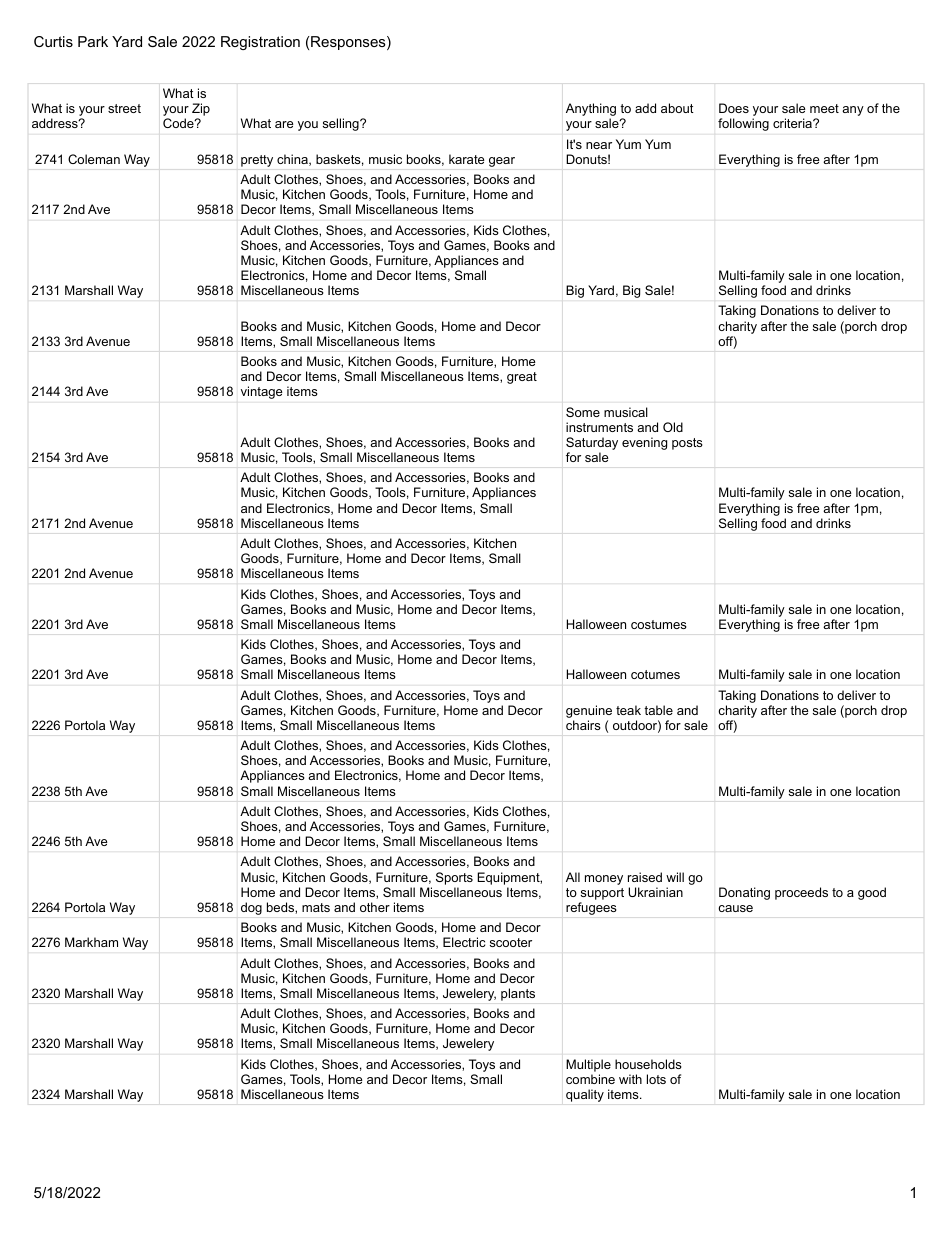 Image resolution: width=952 pixels, height=1233 pixels. What do you see at coordinates (262, 392) in the screenshot?
I see `vintage` at bounding box center [262, 392].
